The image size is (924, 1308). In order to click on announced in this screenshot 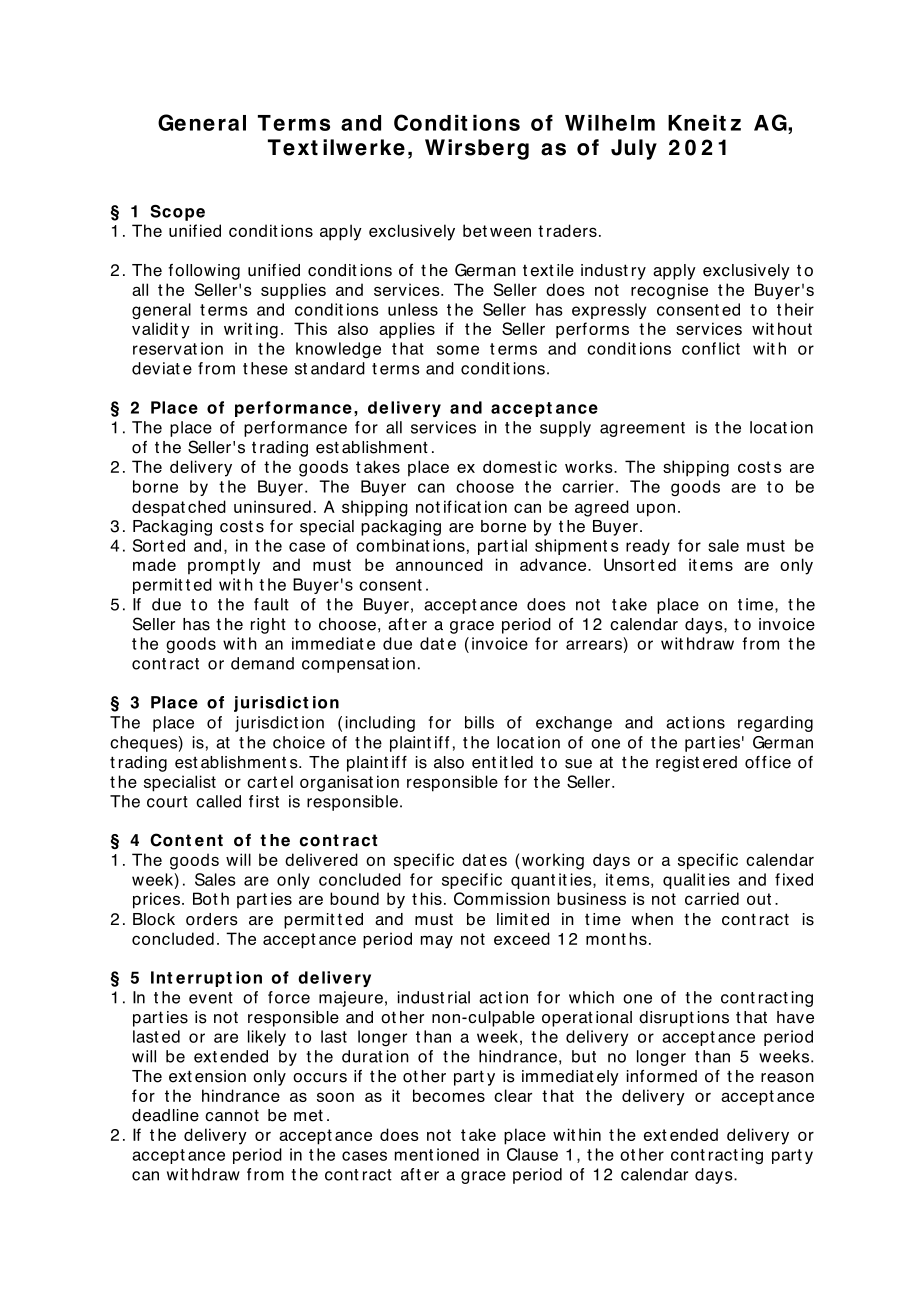, I will do `click(439, 564)`.
